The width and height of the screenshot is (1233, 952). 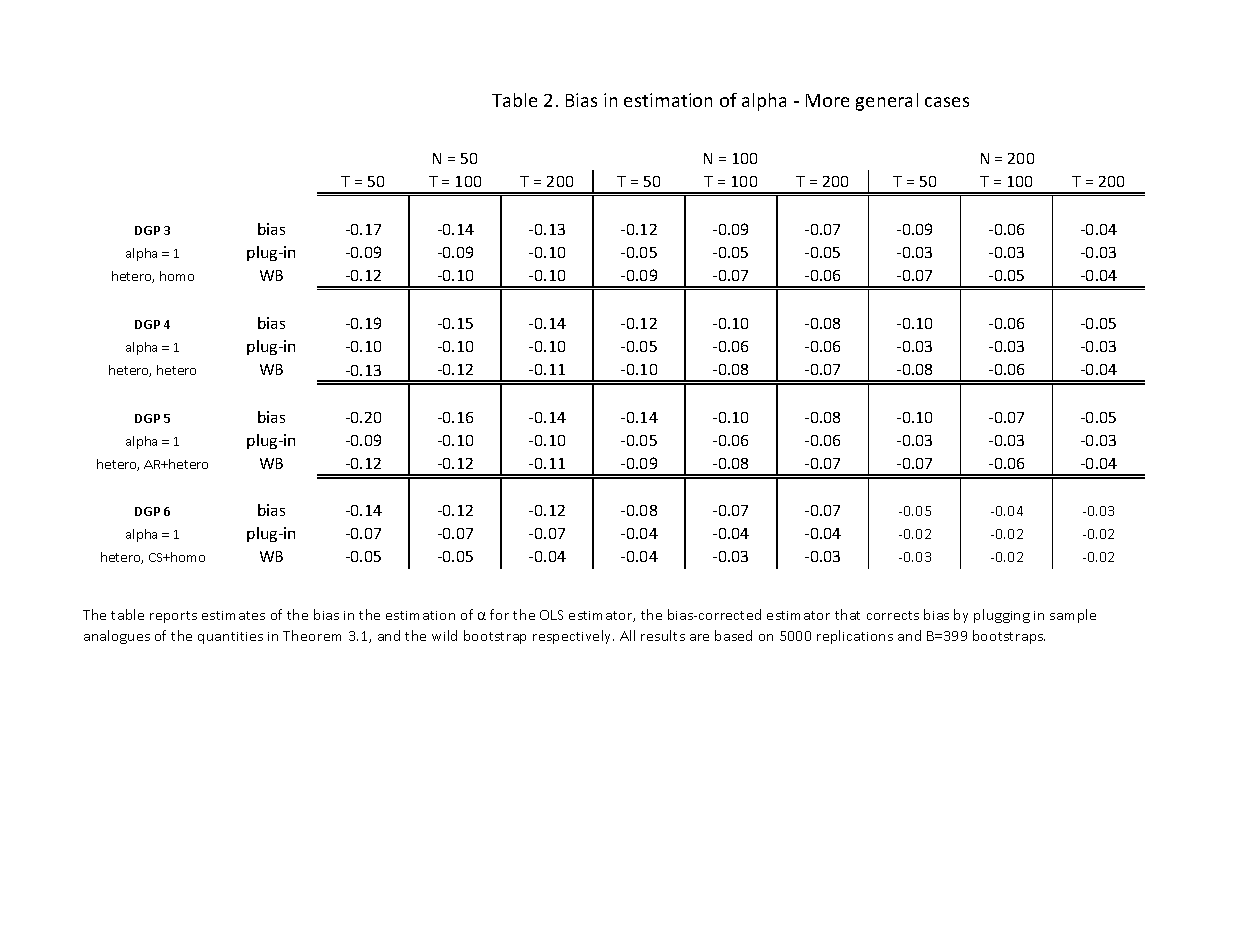 What do you see at coordinates (230, 638) in the screenshot?
I see `quantities` at bounding box center [230, 638].
